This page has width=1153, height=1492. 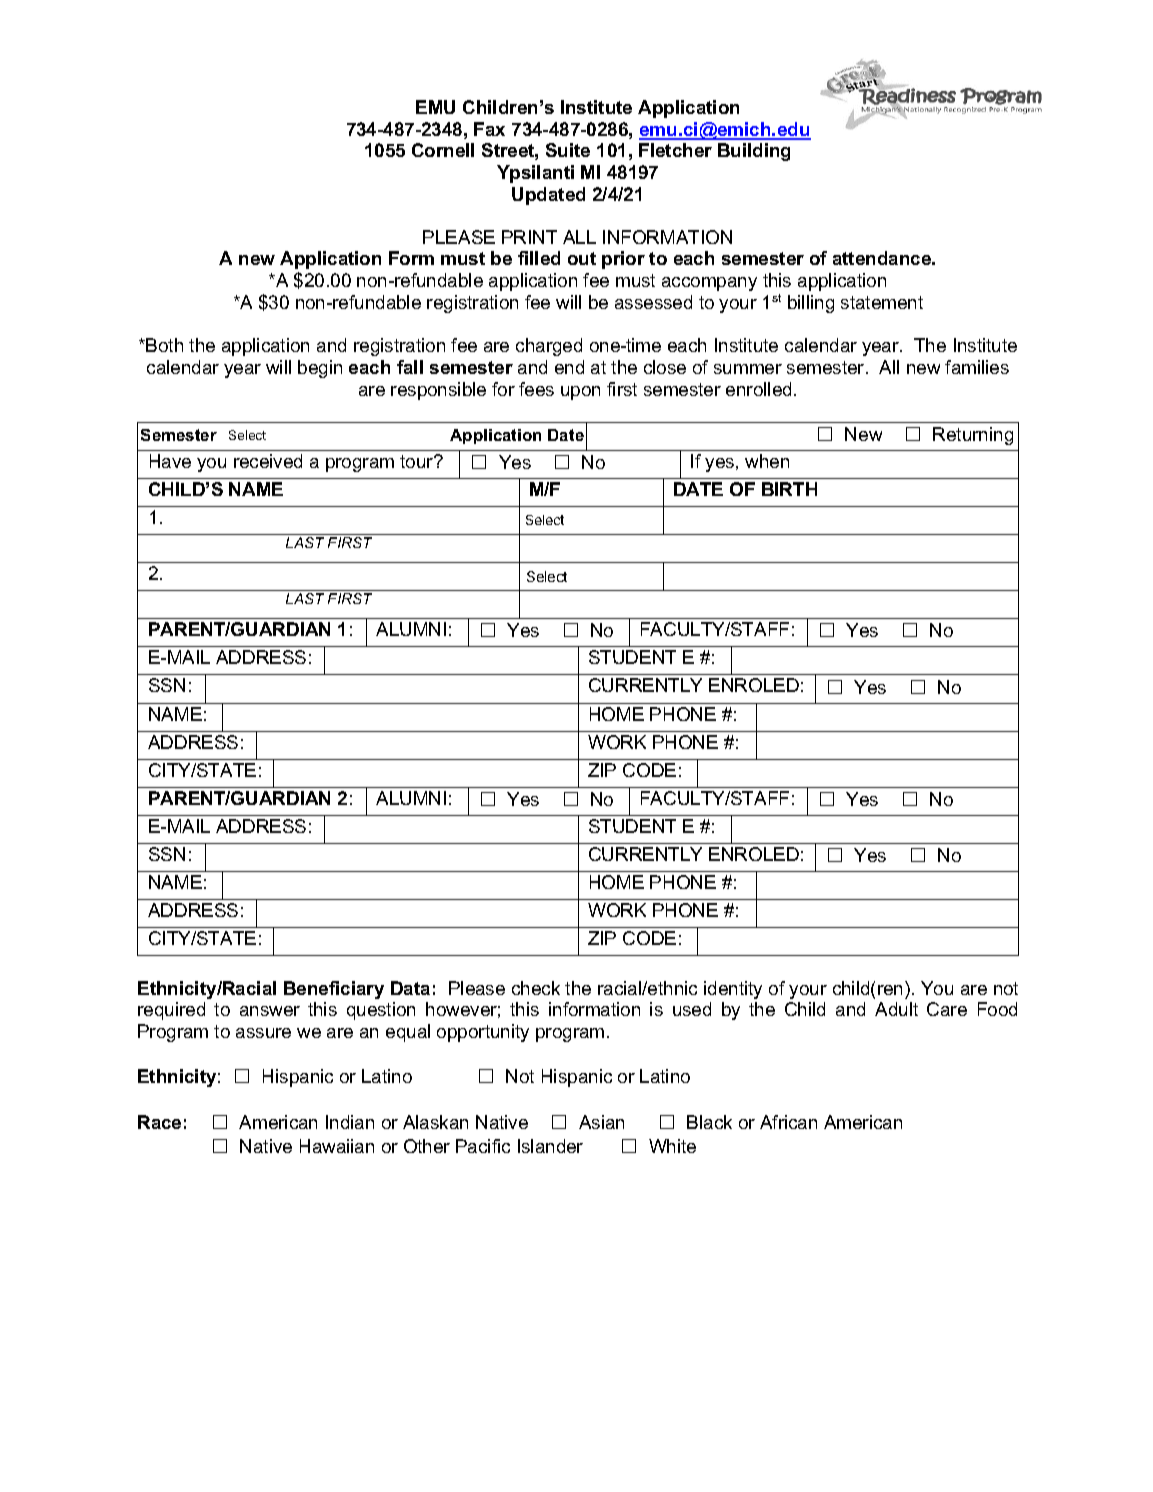 What do you see at coordinates (568, 150) in the page?
I see `Suite` at bounding box center [568, 150].
